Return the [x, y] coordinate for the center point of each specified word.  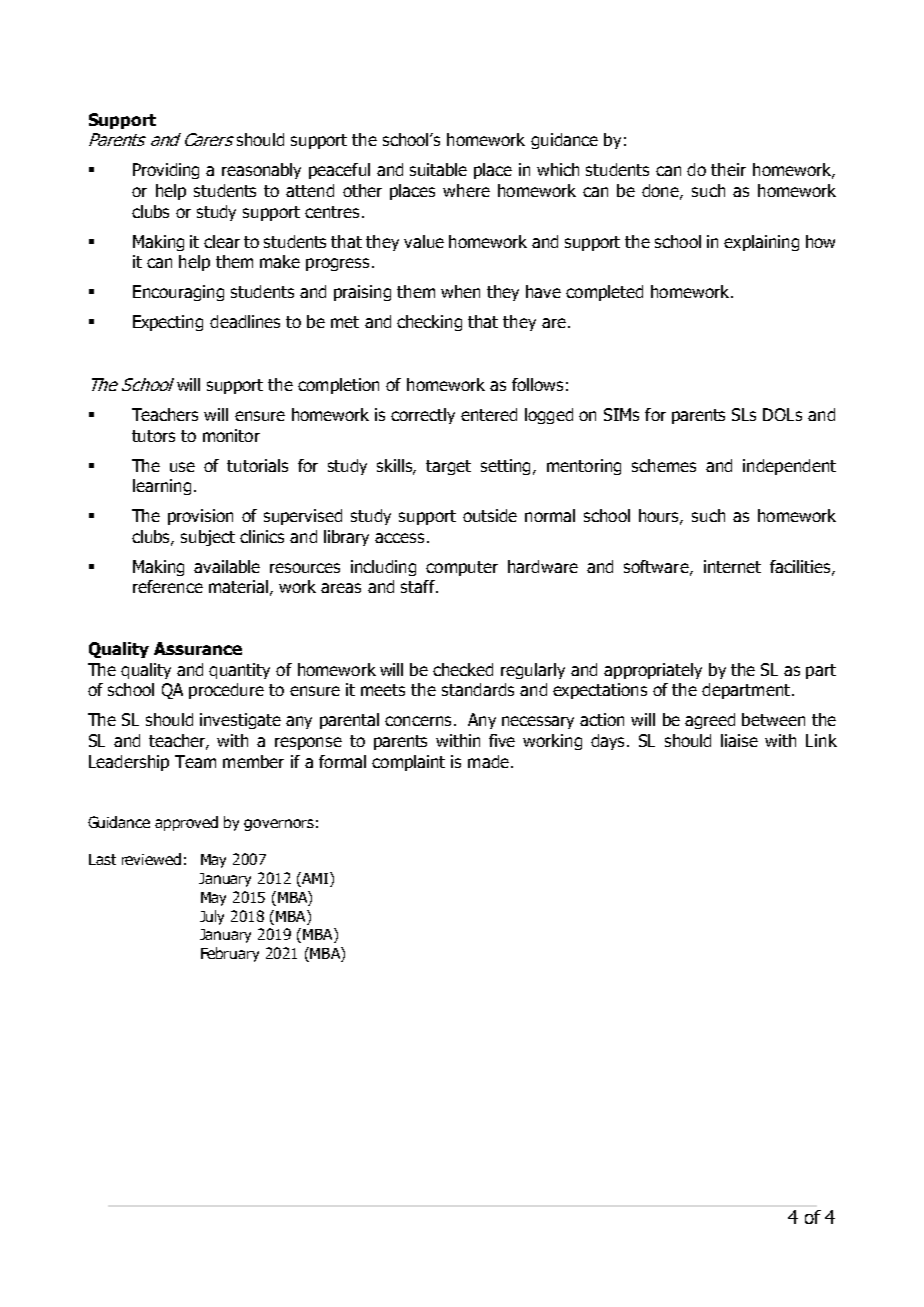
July [212, 917]
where [466, 190]
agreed [710, 721]
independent [789, 467]
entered [489, 414]
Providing [166, 171]
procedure [226, 691]
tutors [153, 436]
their [728, 169]
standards [478, 689]
